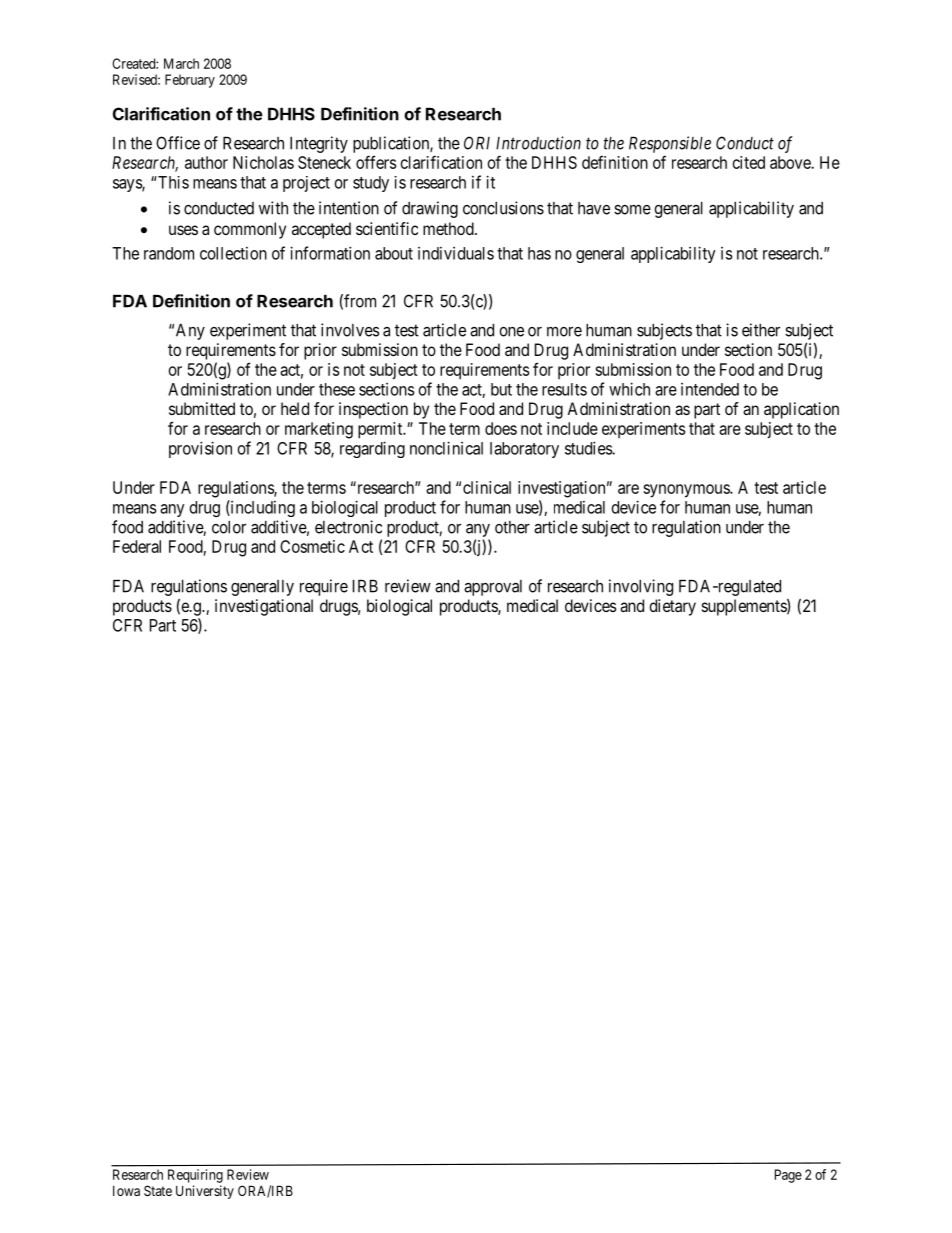 The width and height of the screenshot is (952, 1233). Describe the element at coordinates (670, 144) in the screenshot. I see `Responsible` at that location.
